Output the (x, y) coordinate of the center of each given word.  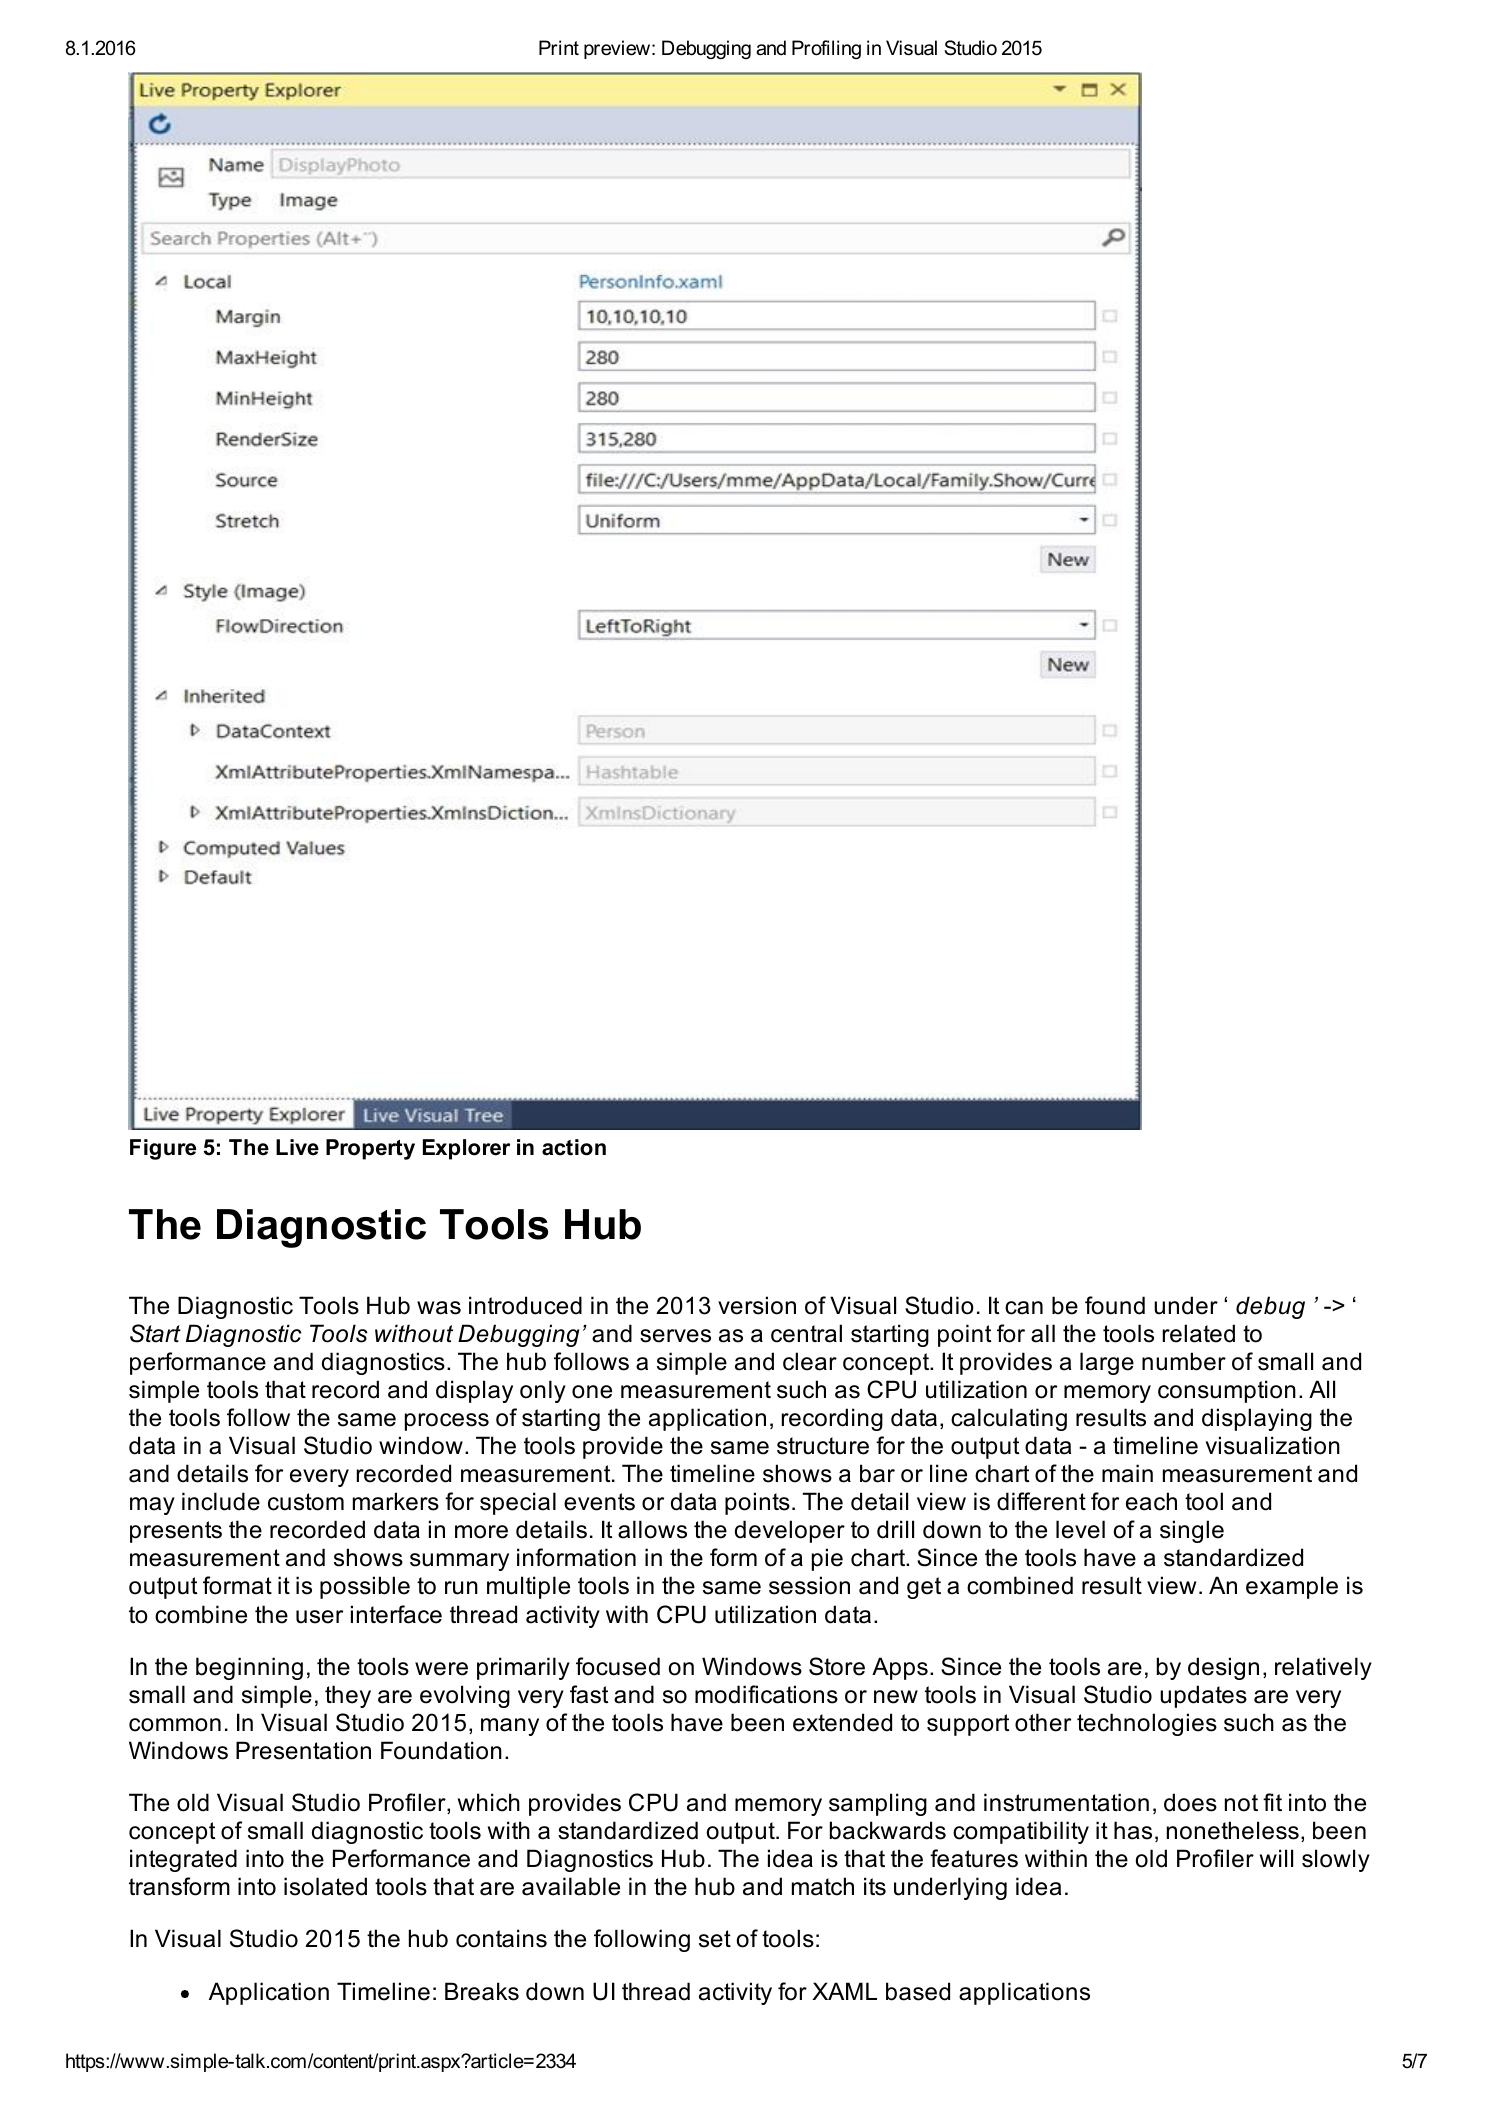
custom (306, 1502)
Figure (163, 1149)
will (1276, 1858)
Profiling (826, 49)
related (1199, 1333)
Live (297, 1147)
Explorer (466, 1149)
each (1151, 1501)
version (757, 1305)
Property (370, 1149)
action (574, 1147)
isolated (325, 1886)
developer (790, 1531)
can (1024, 1308)
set (715, 1939)
